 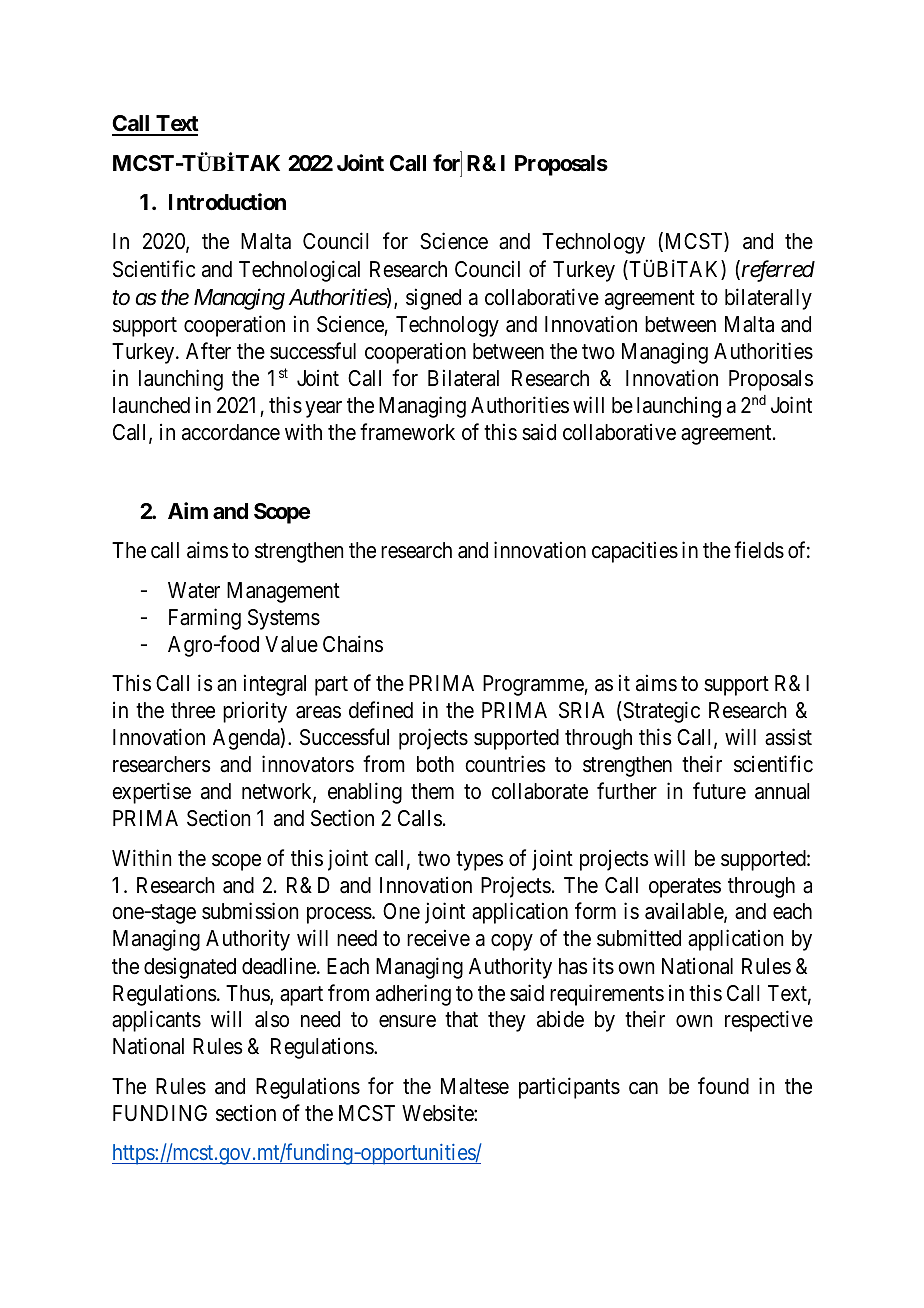 What do you see at coordinates (479, 861) in the document?
I see `types` at bounding box center [479, 861].
